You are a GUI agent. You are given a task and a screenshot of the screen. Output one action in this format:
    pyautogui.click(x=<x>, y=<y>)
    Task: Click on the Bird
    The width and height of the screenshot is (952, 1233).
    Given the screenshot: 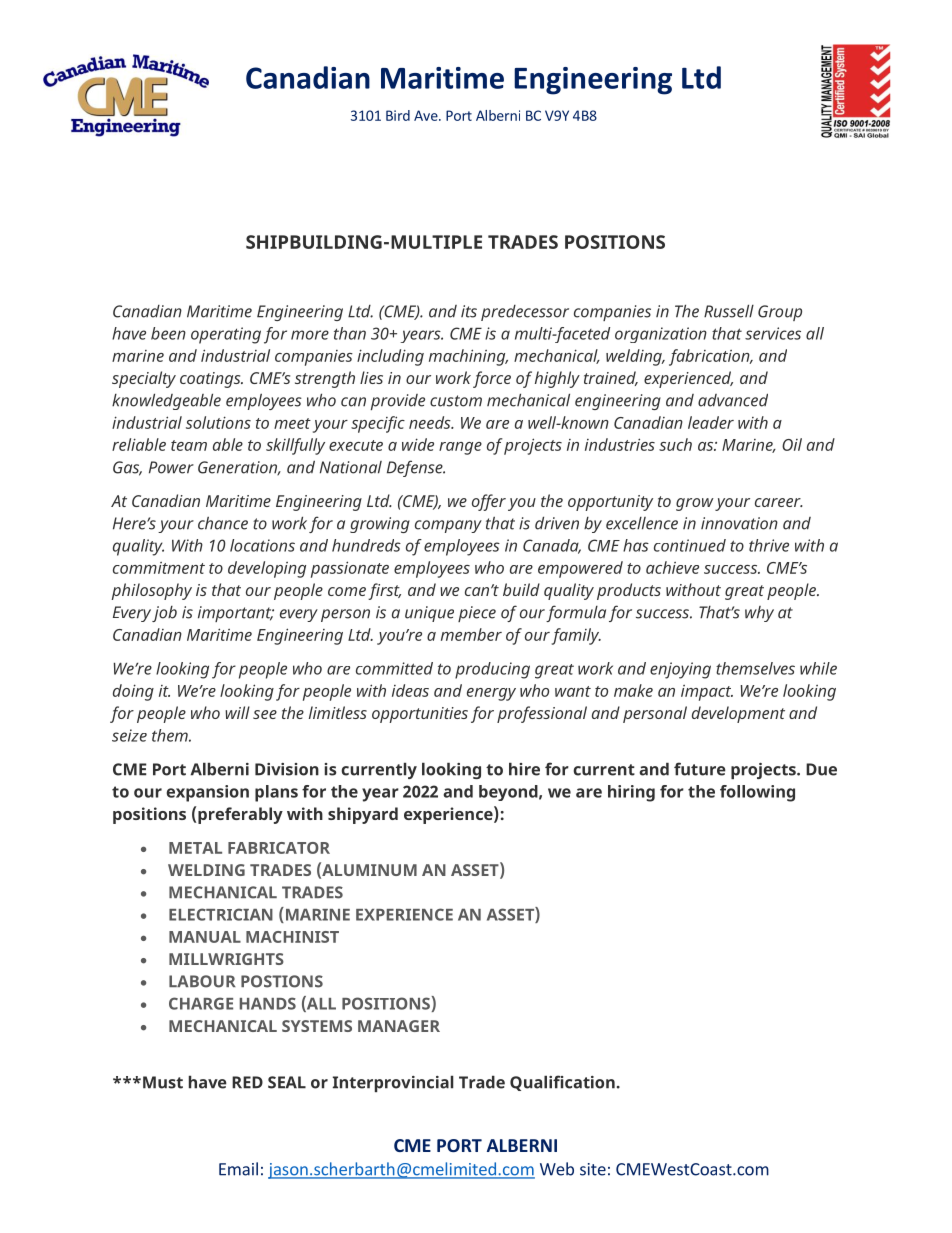 What is the action you would take?
    pyautogui.click(x=398, y=115)
